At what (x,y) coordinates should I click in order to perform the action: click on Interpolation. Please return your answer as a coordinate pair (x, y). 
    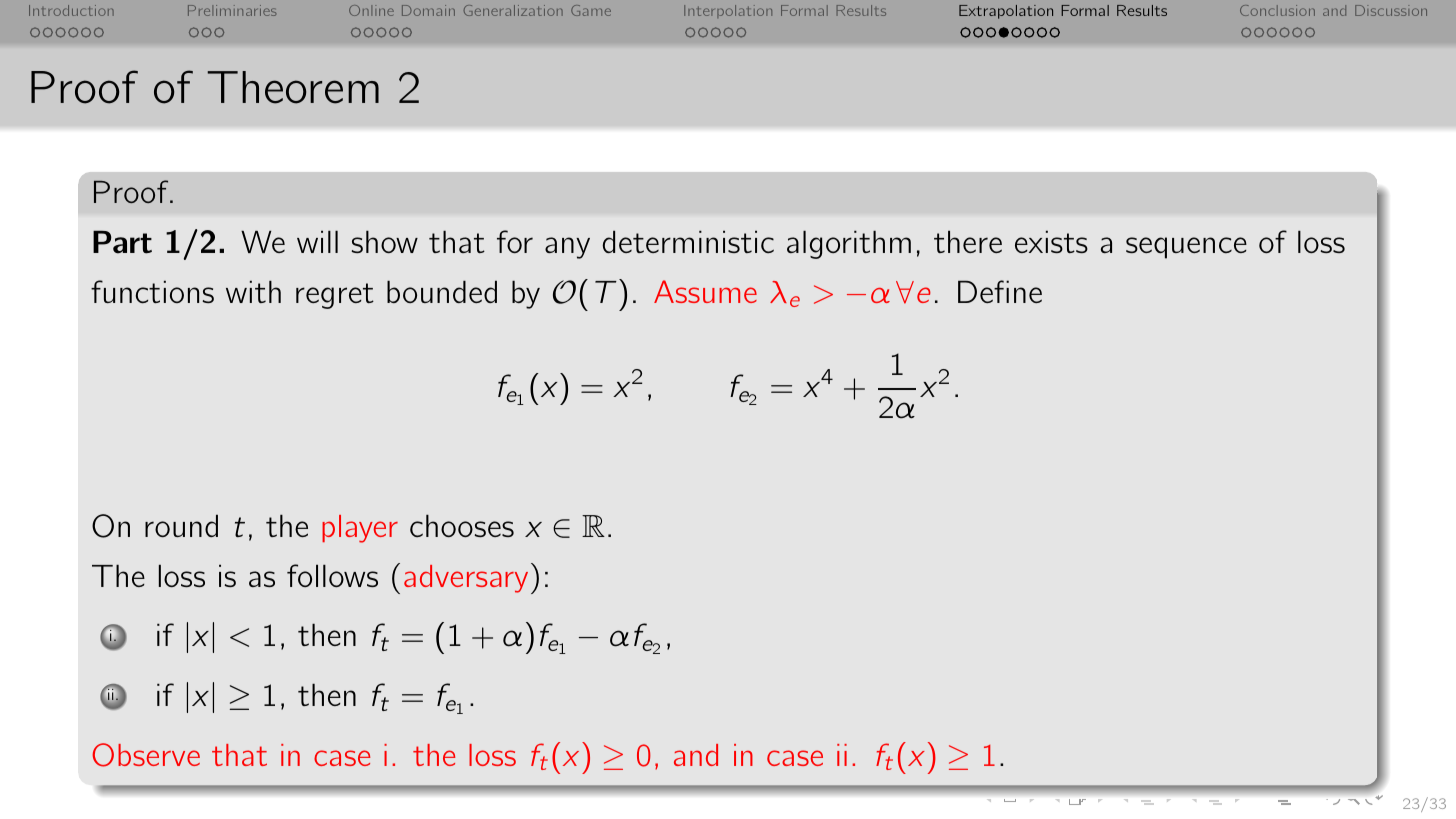
    Looking at the image, I should click on (728, 11).
